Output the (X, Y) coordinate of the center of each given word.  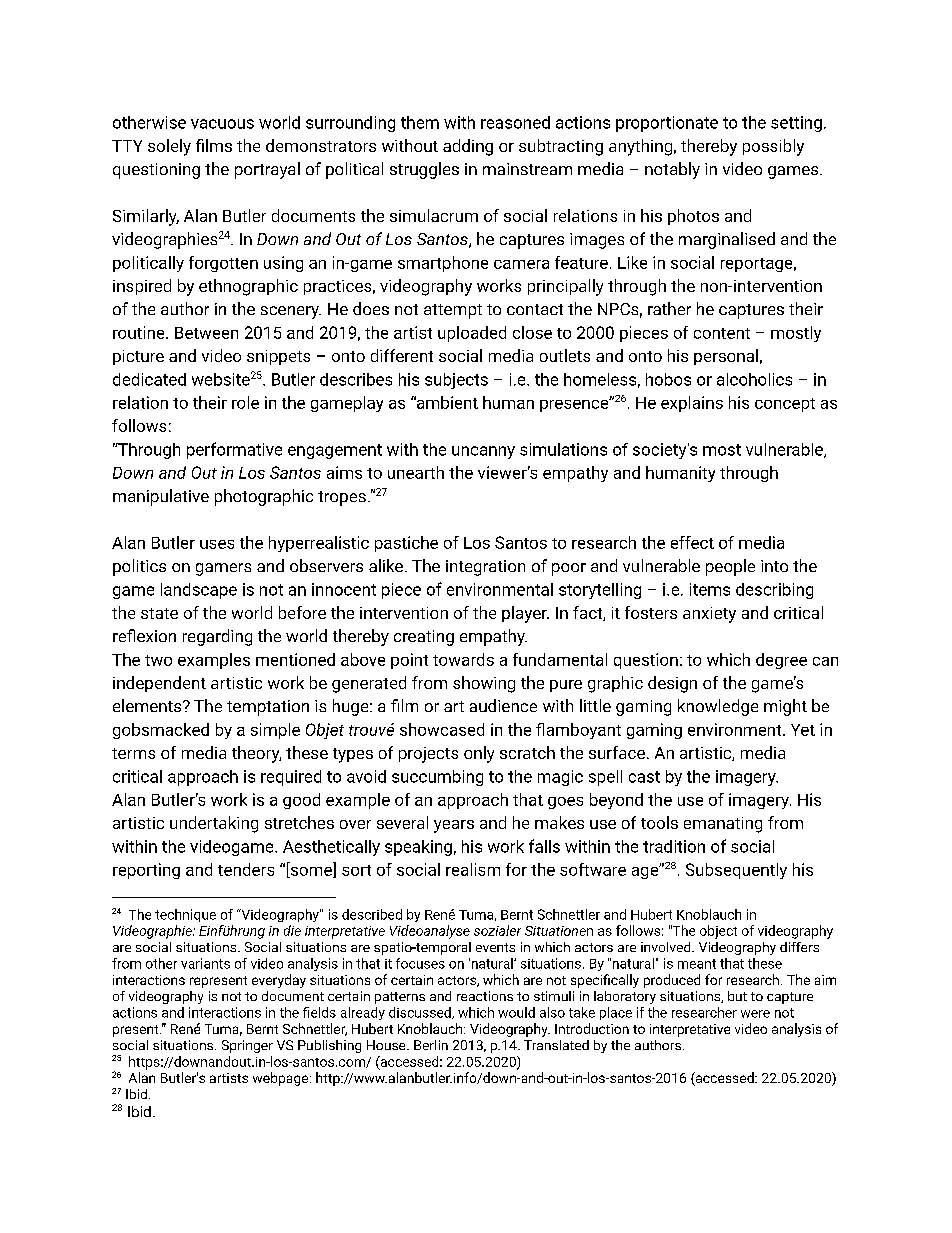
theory (256, 754)
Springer (247, 1046)
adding (468, 147)
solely (169, 147)
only (479, 754)
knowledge (718, 707)
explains (692, 404)
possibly (773, 147)
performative (234, 450)
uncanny (483, 452)
